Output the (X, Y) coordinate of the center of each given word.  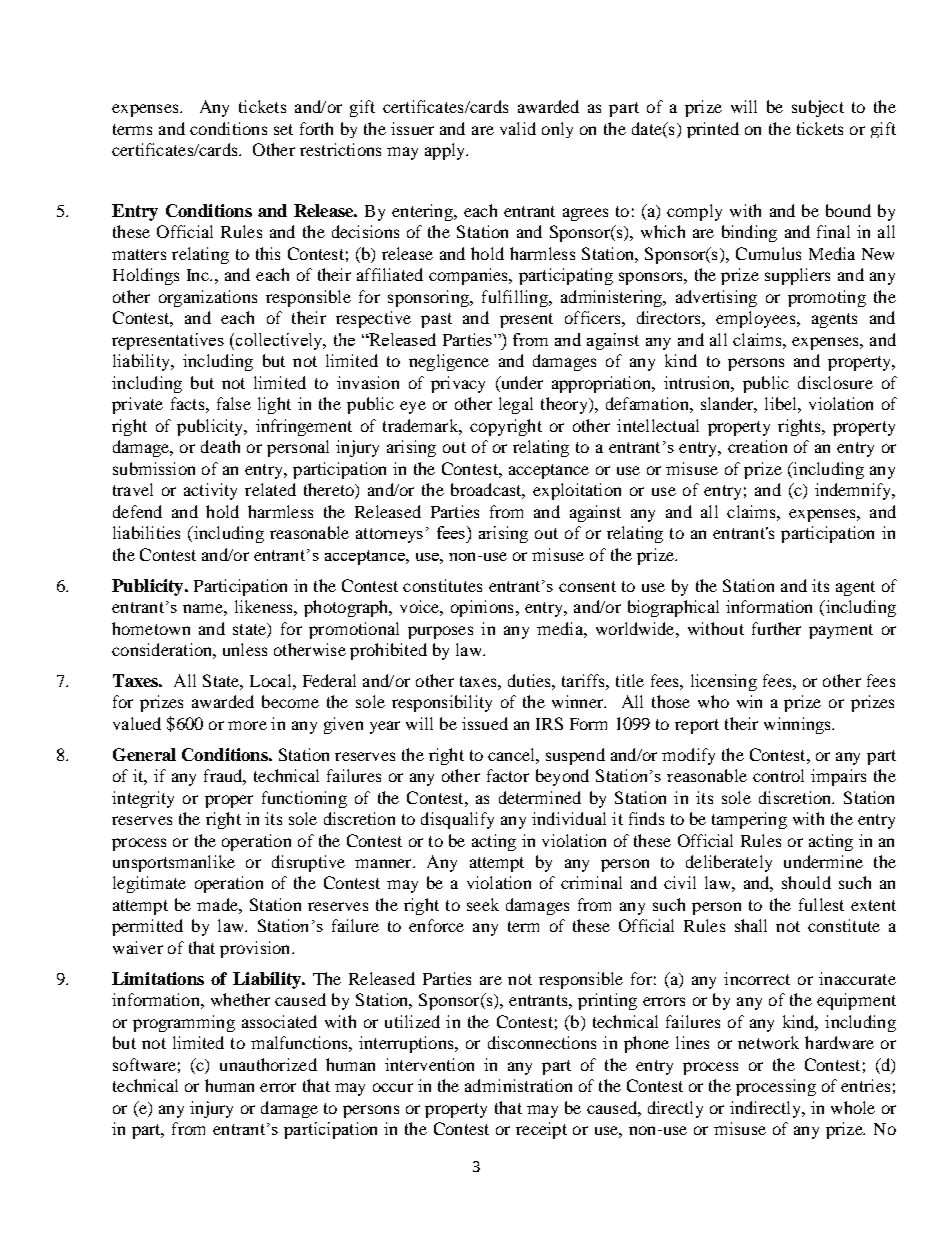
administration (518, 1085)
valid (518, 128)
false (234, 403)
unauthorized (268, 1064)
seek (483, 904)
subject (818, 108)
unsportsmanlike (174, 863)
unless (245, 649)
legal (516, 405)
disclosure (835, 382)
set (283, 129)
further (776, 628)
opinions (482, 608)
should (806, 882)
